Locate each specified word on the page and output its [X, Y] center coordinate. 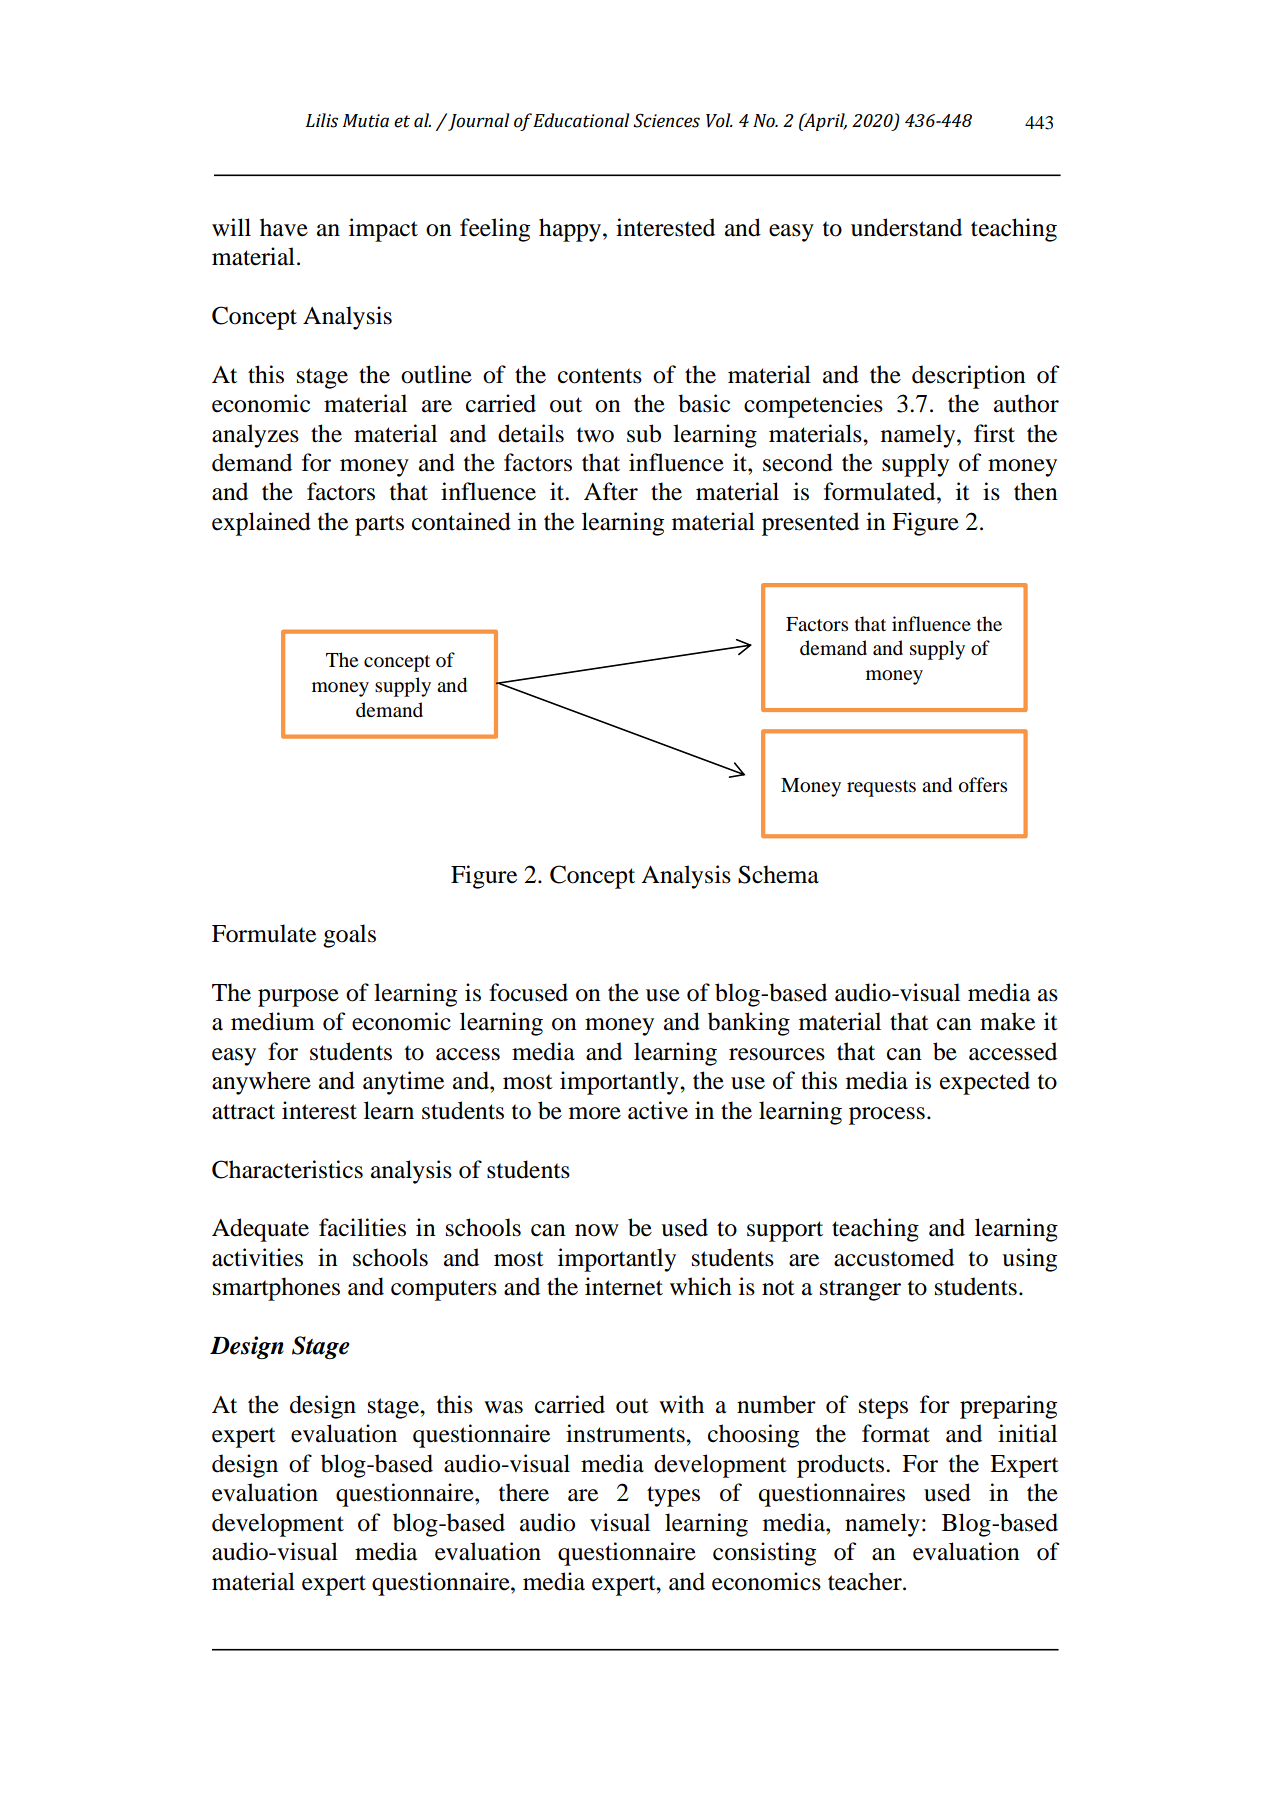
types [673, 1496]
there [524, 1492]
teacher [866, 1581]
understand [906, 227]
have [284, 227]
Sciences [666, 120]
